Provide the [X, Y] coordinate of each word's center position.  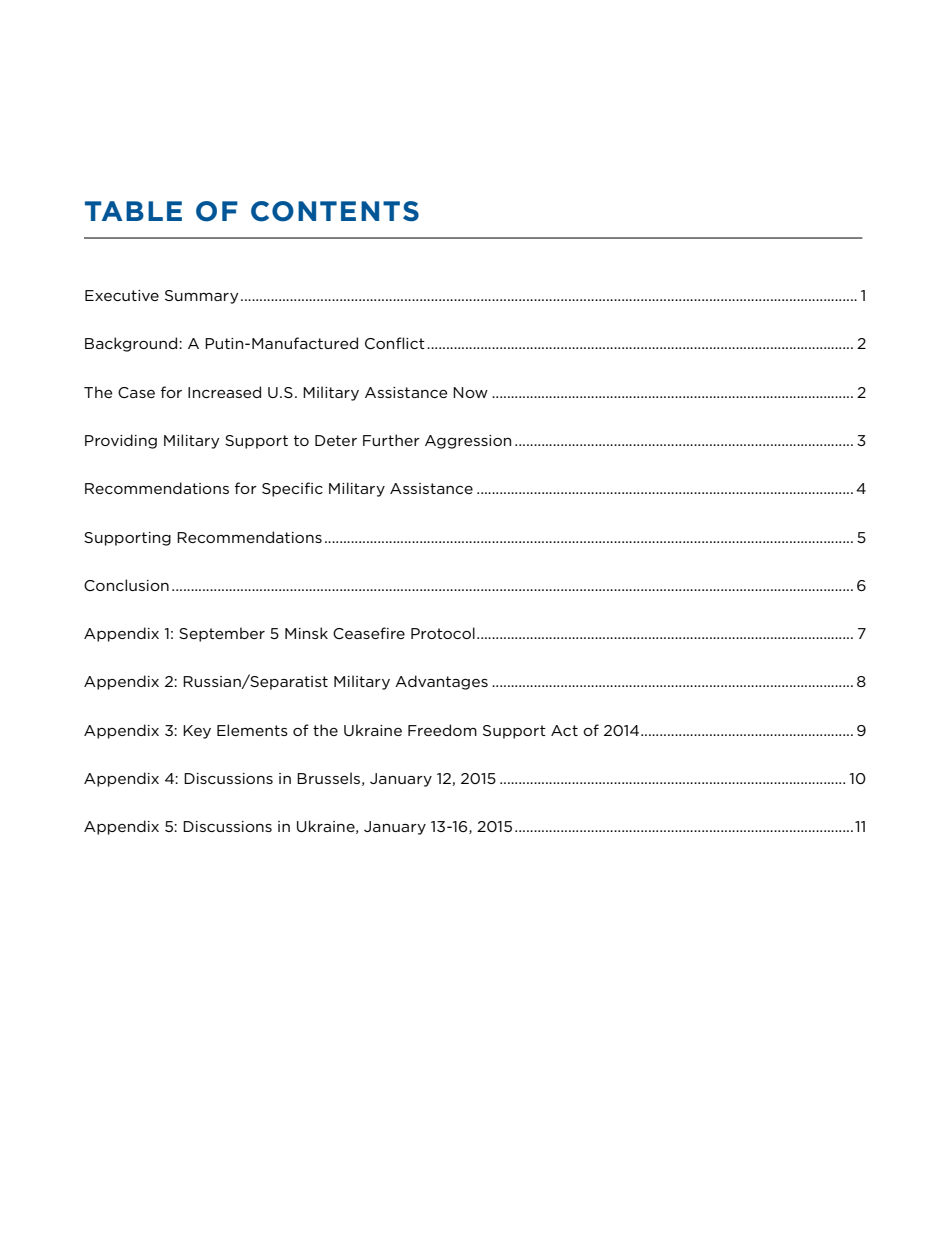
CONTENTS [335, 211]
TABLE [133, 211]
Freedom [442, 730]
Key [197, 732]
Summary [202, 297]
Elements [252, 730]
